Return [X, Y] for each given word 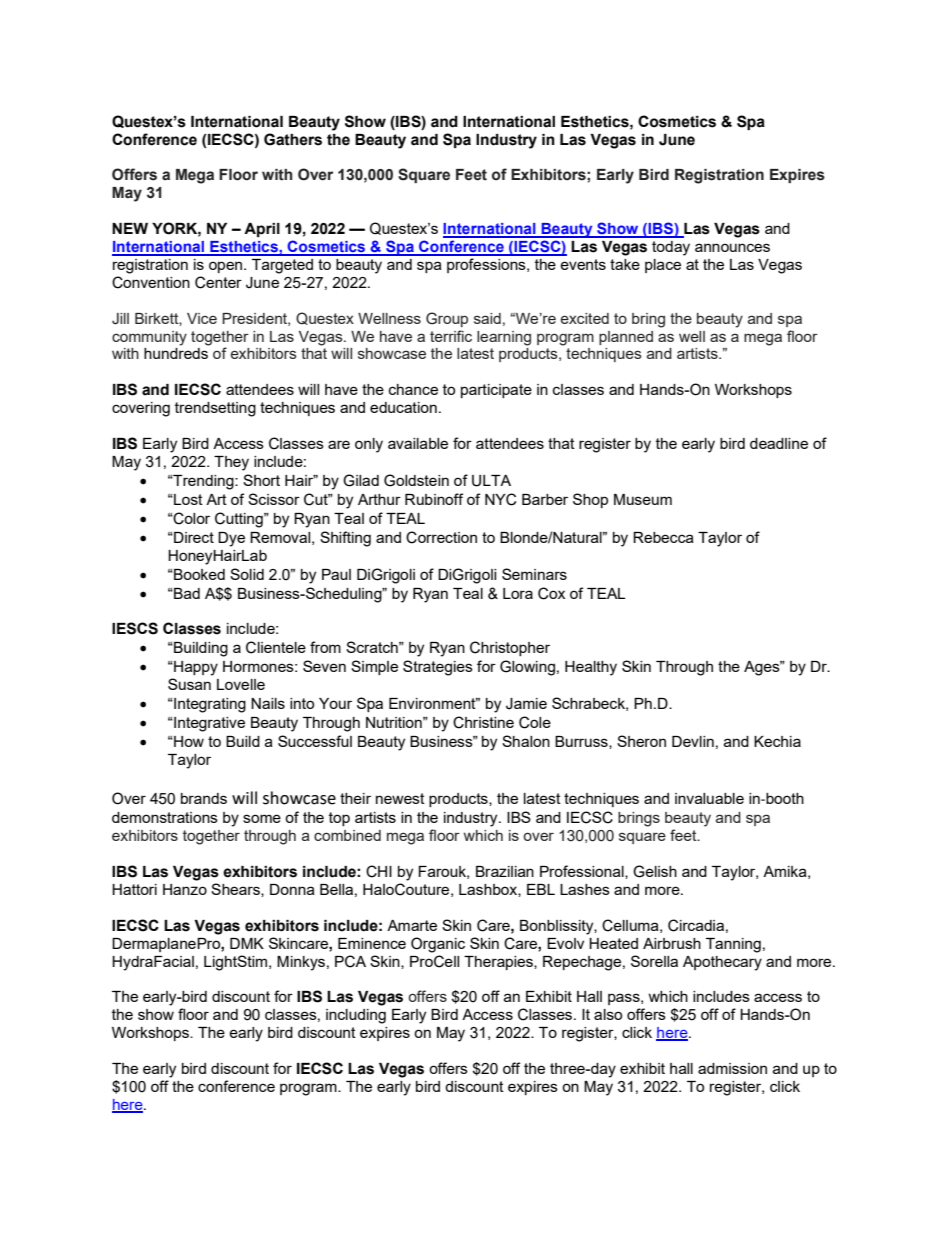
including [356, 1016]
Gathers [293, 139]
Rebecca [663, 537]
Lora [518, 593]
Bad [186, 593]
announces [732, 247]
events [583, 264]
